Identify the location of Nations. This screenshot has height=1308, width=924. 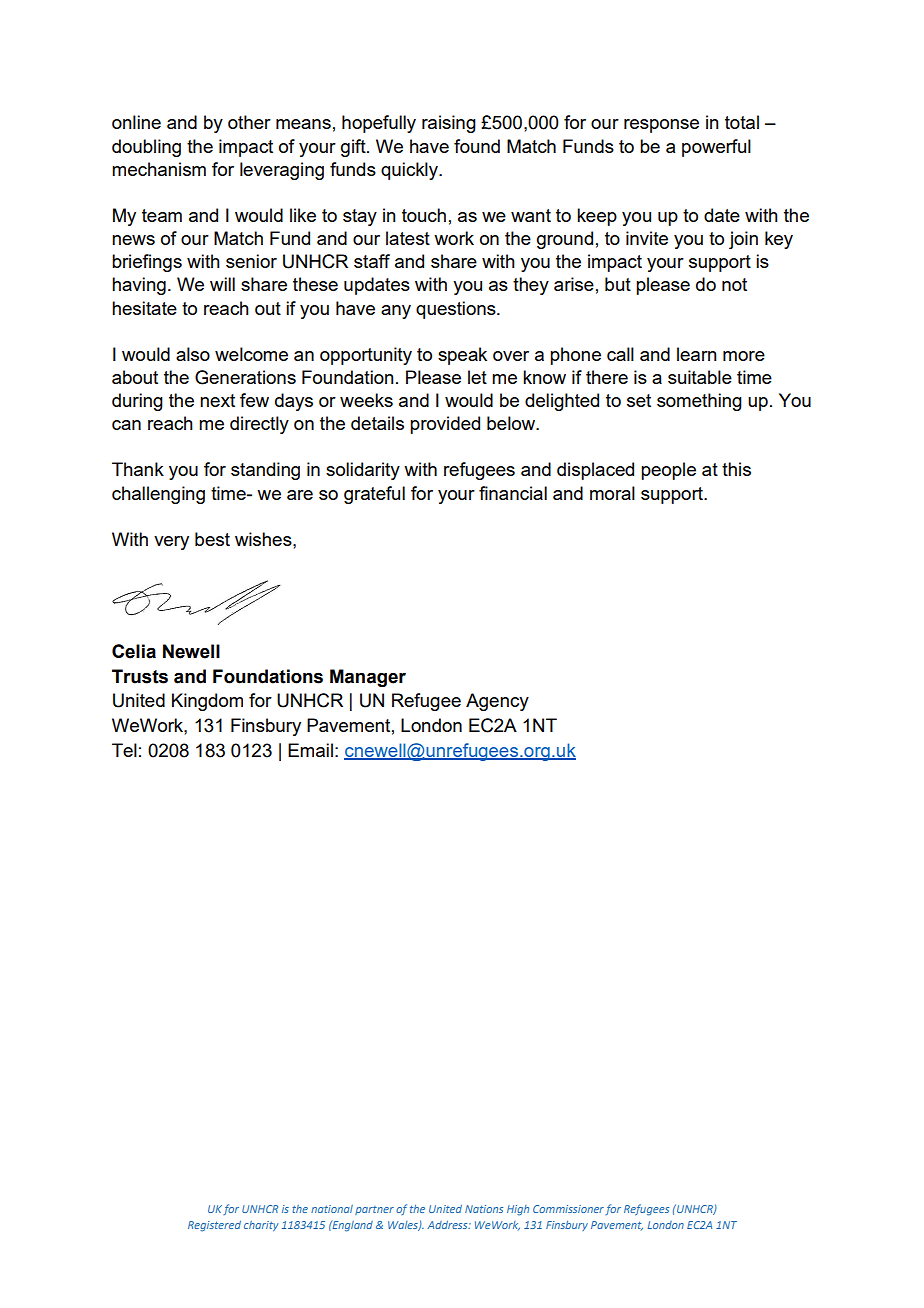
(484, 1209).
